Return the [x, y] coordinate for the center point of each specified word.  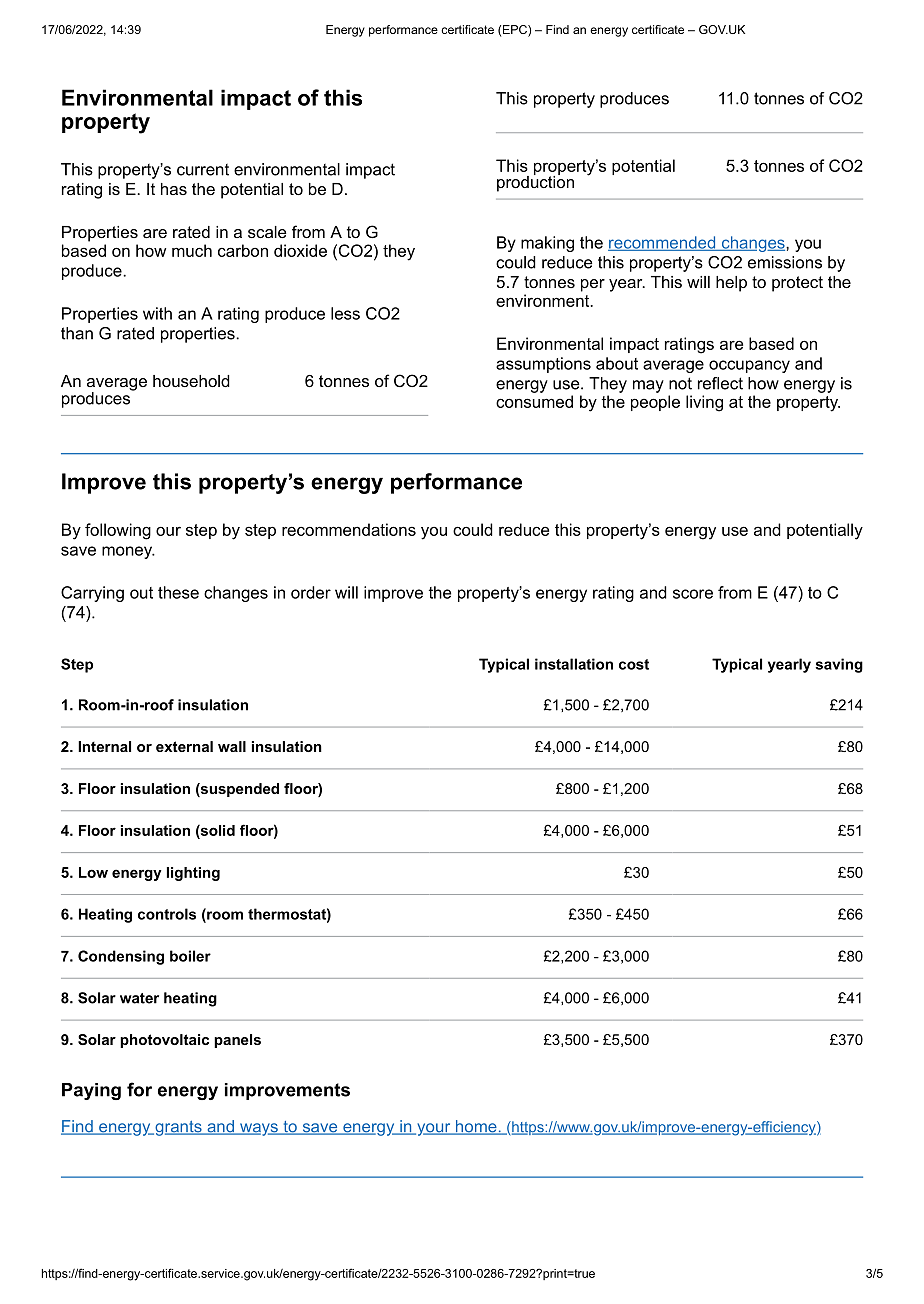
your [434, 1129]
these [178, 592]
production [535, 182]
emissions [785, 262]
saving [839, 665]
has [174, 189]
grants [178, 1128]
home [476, 1127]
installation [574, 664]
